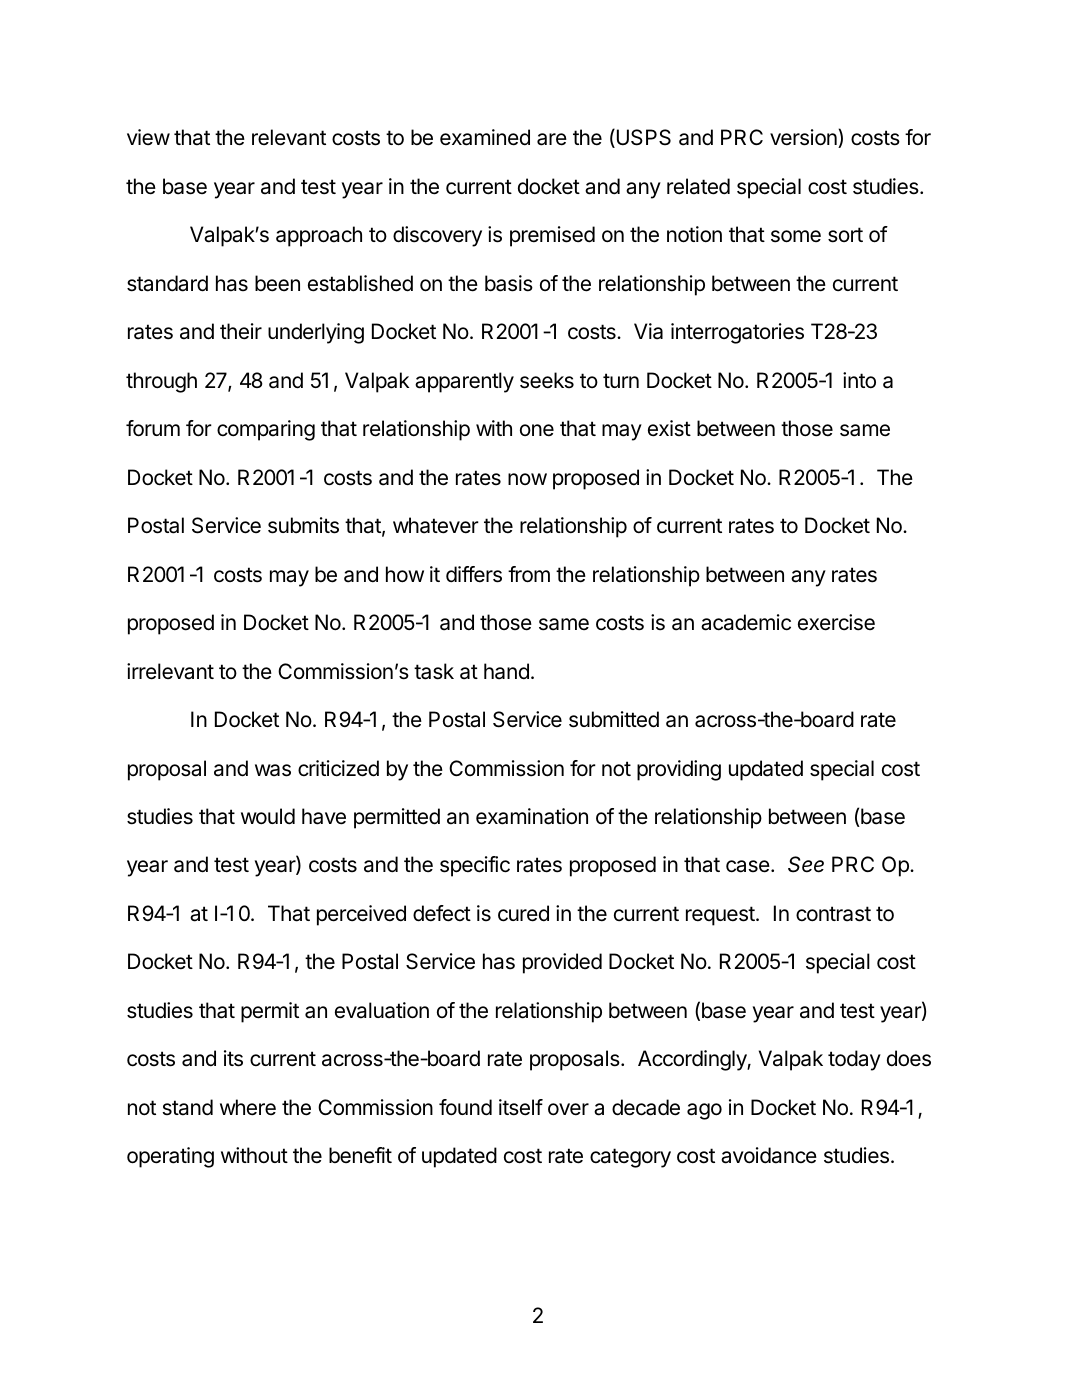  I want to click on itself, so click(521, 1107).
